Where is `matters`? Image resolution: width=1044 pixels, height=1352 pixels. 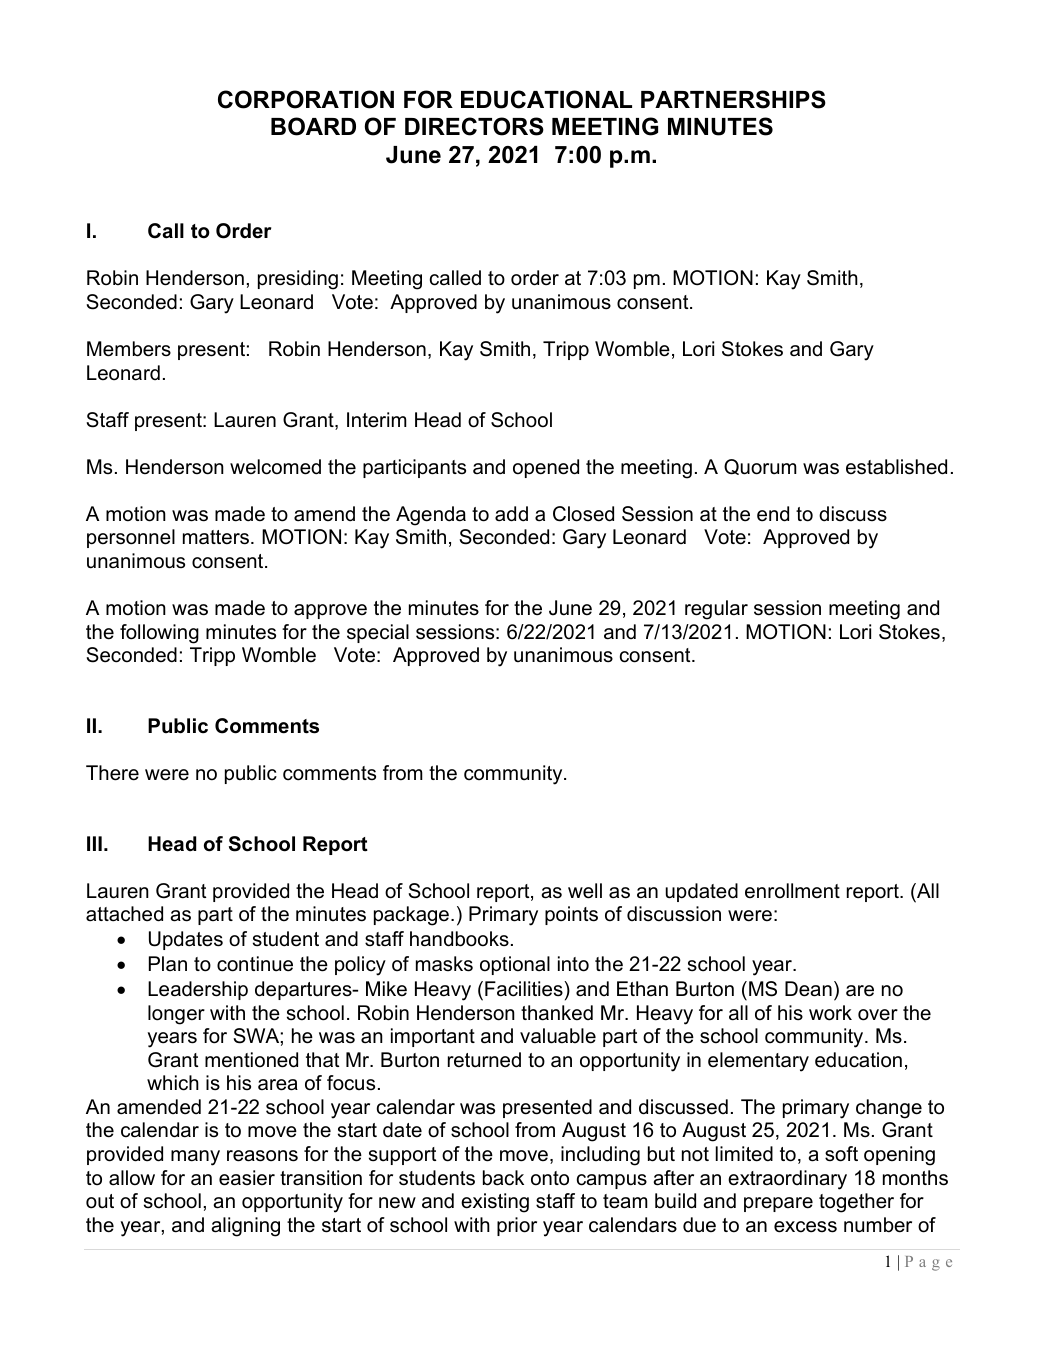 matters is located at coordinates (217, 537).
